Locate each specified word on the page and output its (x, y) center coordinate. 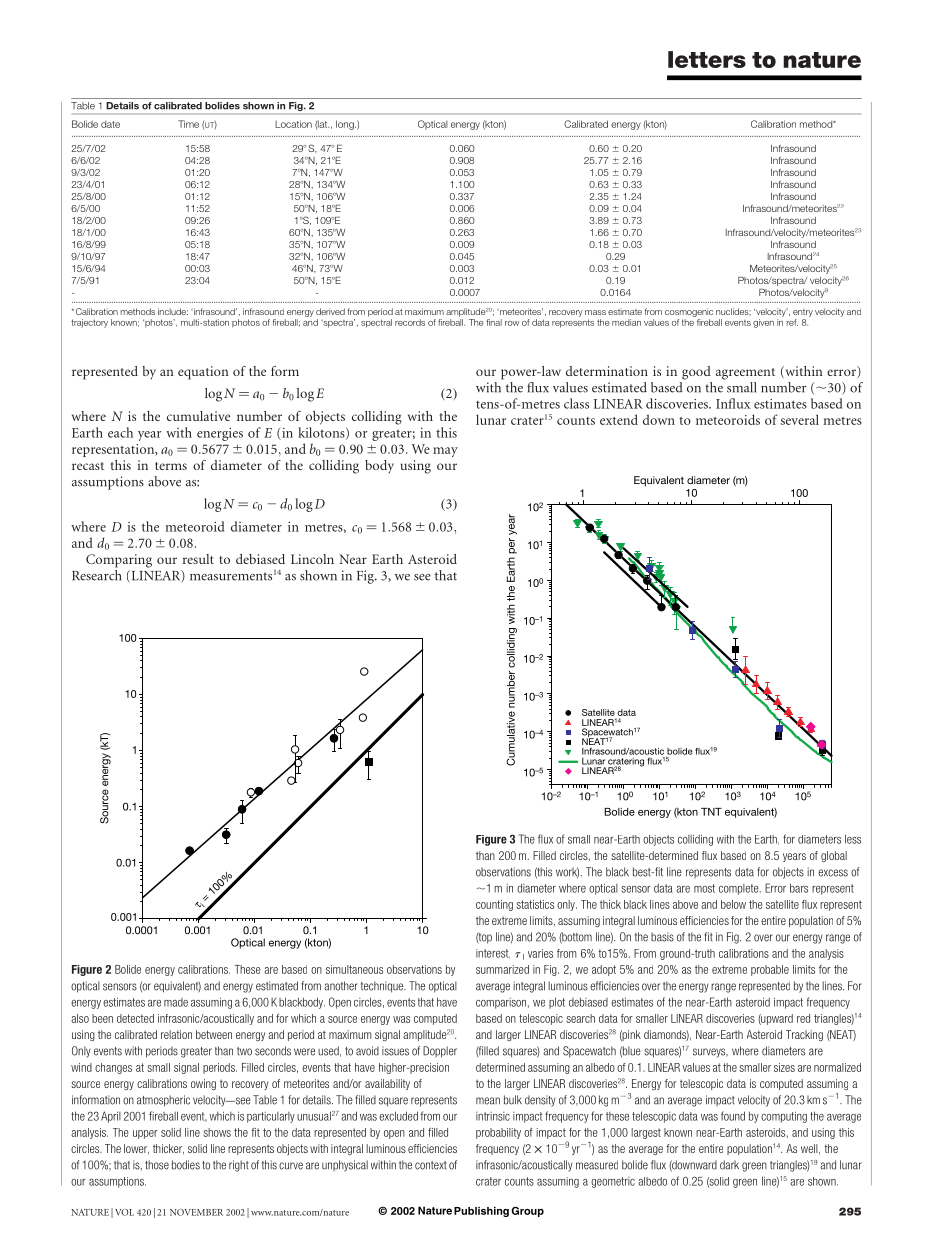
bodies (186, 1165)
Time (188, 124)
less (853, 839)
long (346, 125)
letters (707, 59)
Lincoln (312, 559)
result (198, 559)
